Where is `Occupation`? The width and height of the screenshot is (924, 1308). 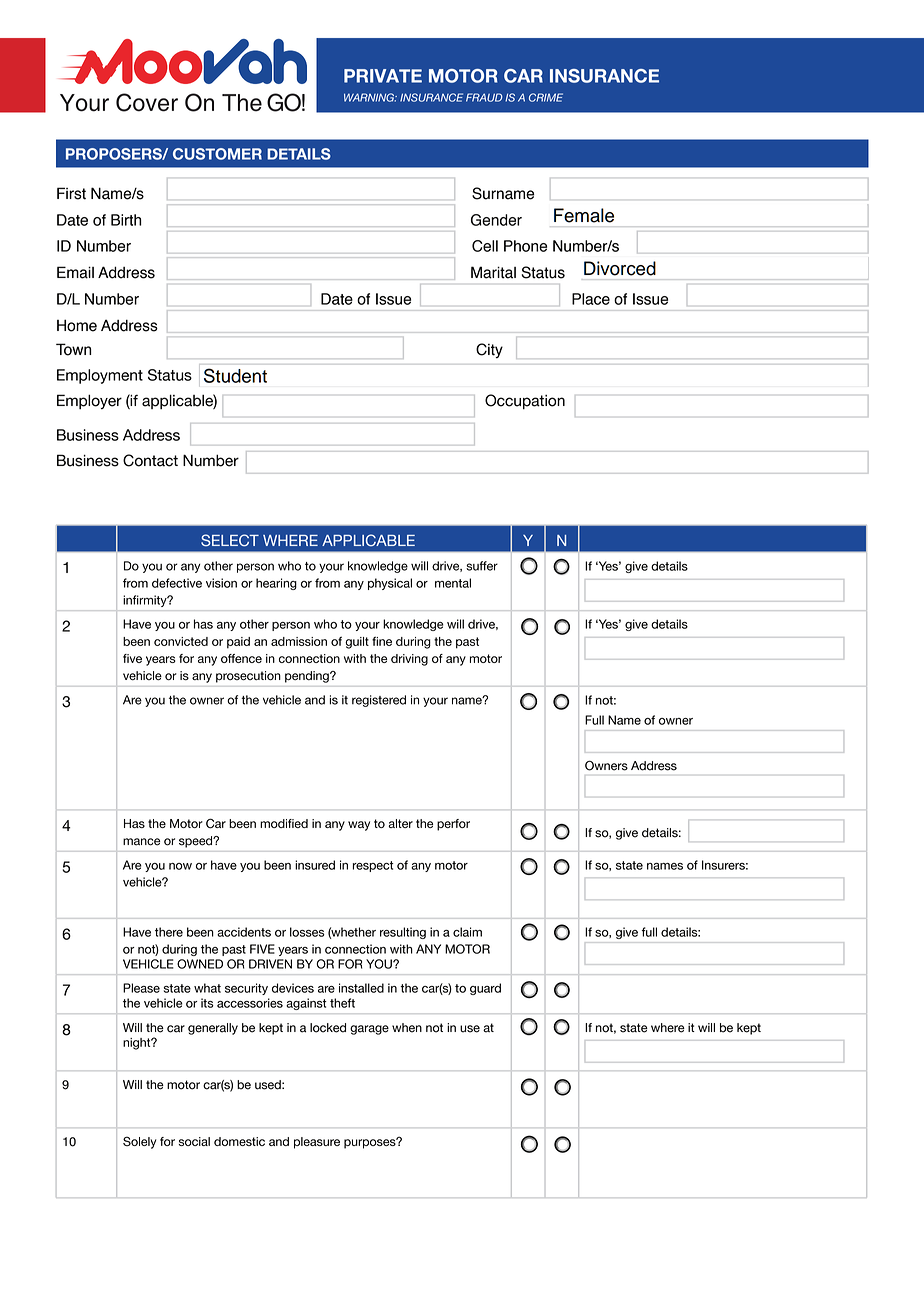
Occupation is located at coordinates (525, 402).
